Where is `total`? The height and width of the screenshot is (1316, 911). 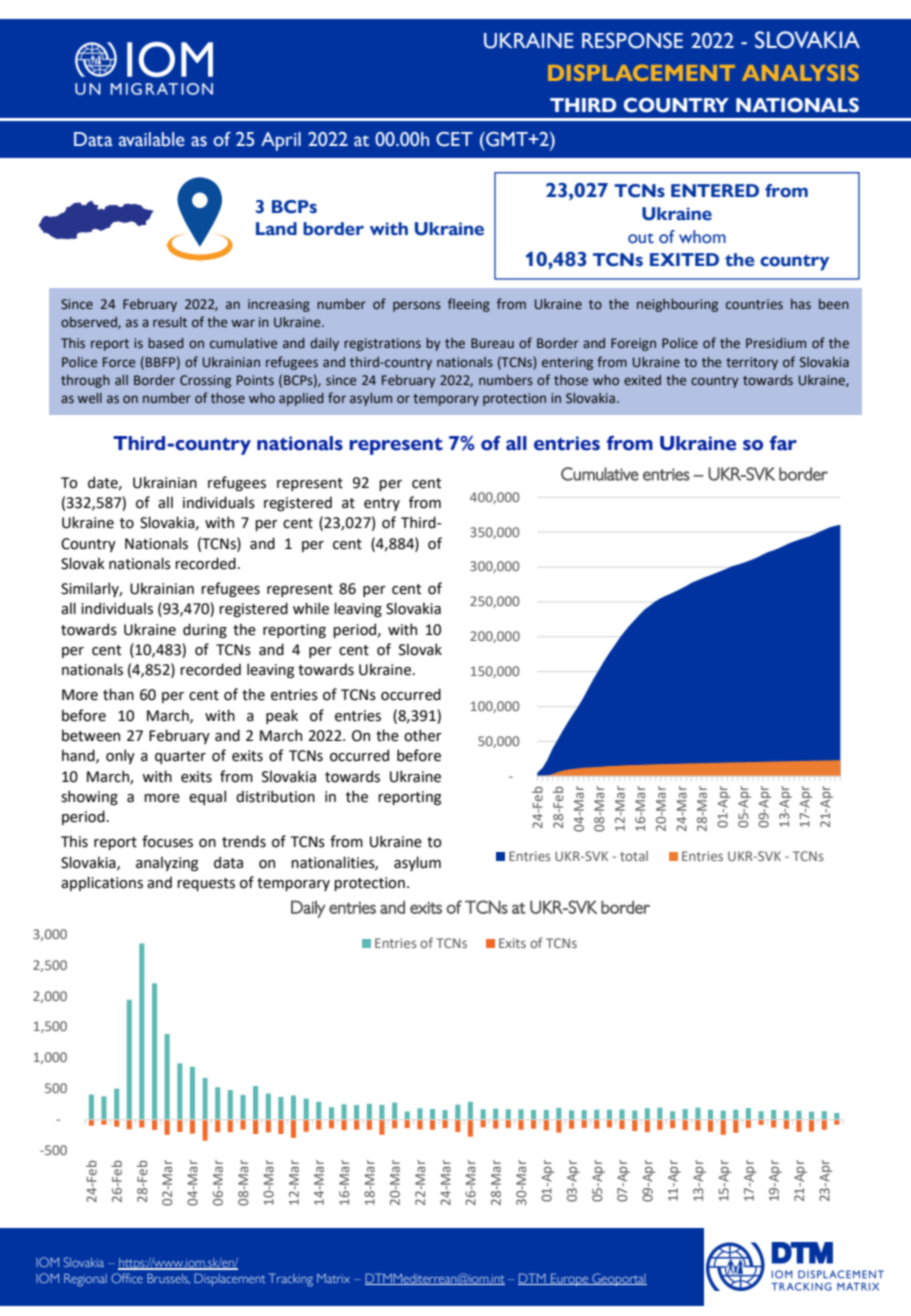
total is located at coordinates (634, 856).
